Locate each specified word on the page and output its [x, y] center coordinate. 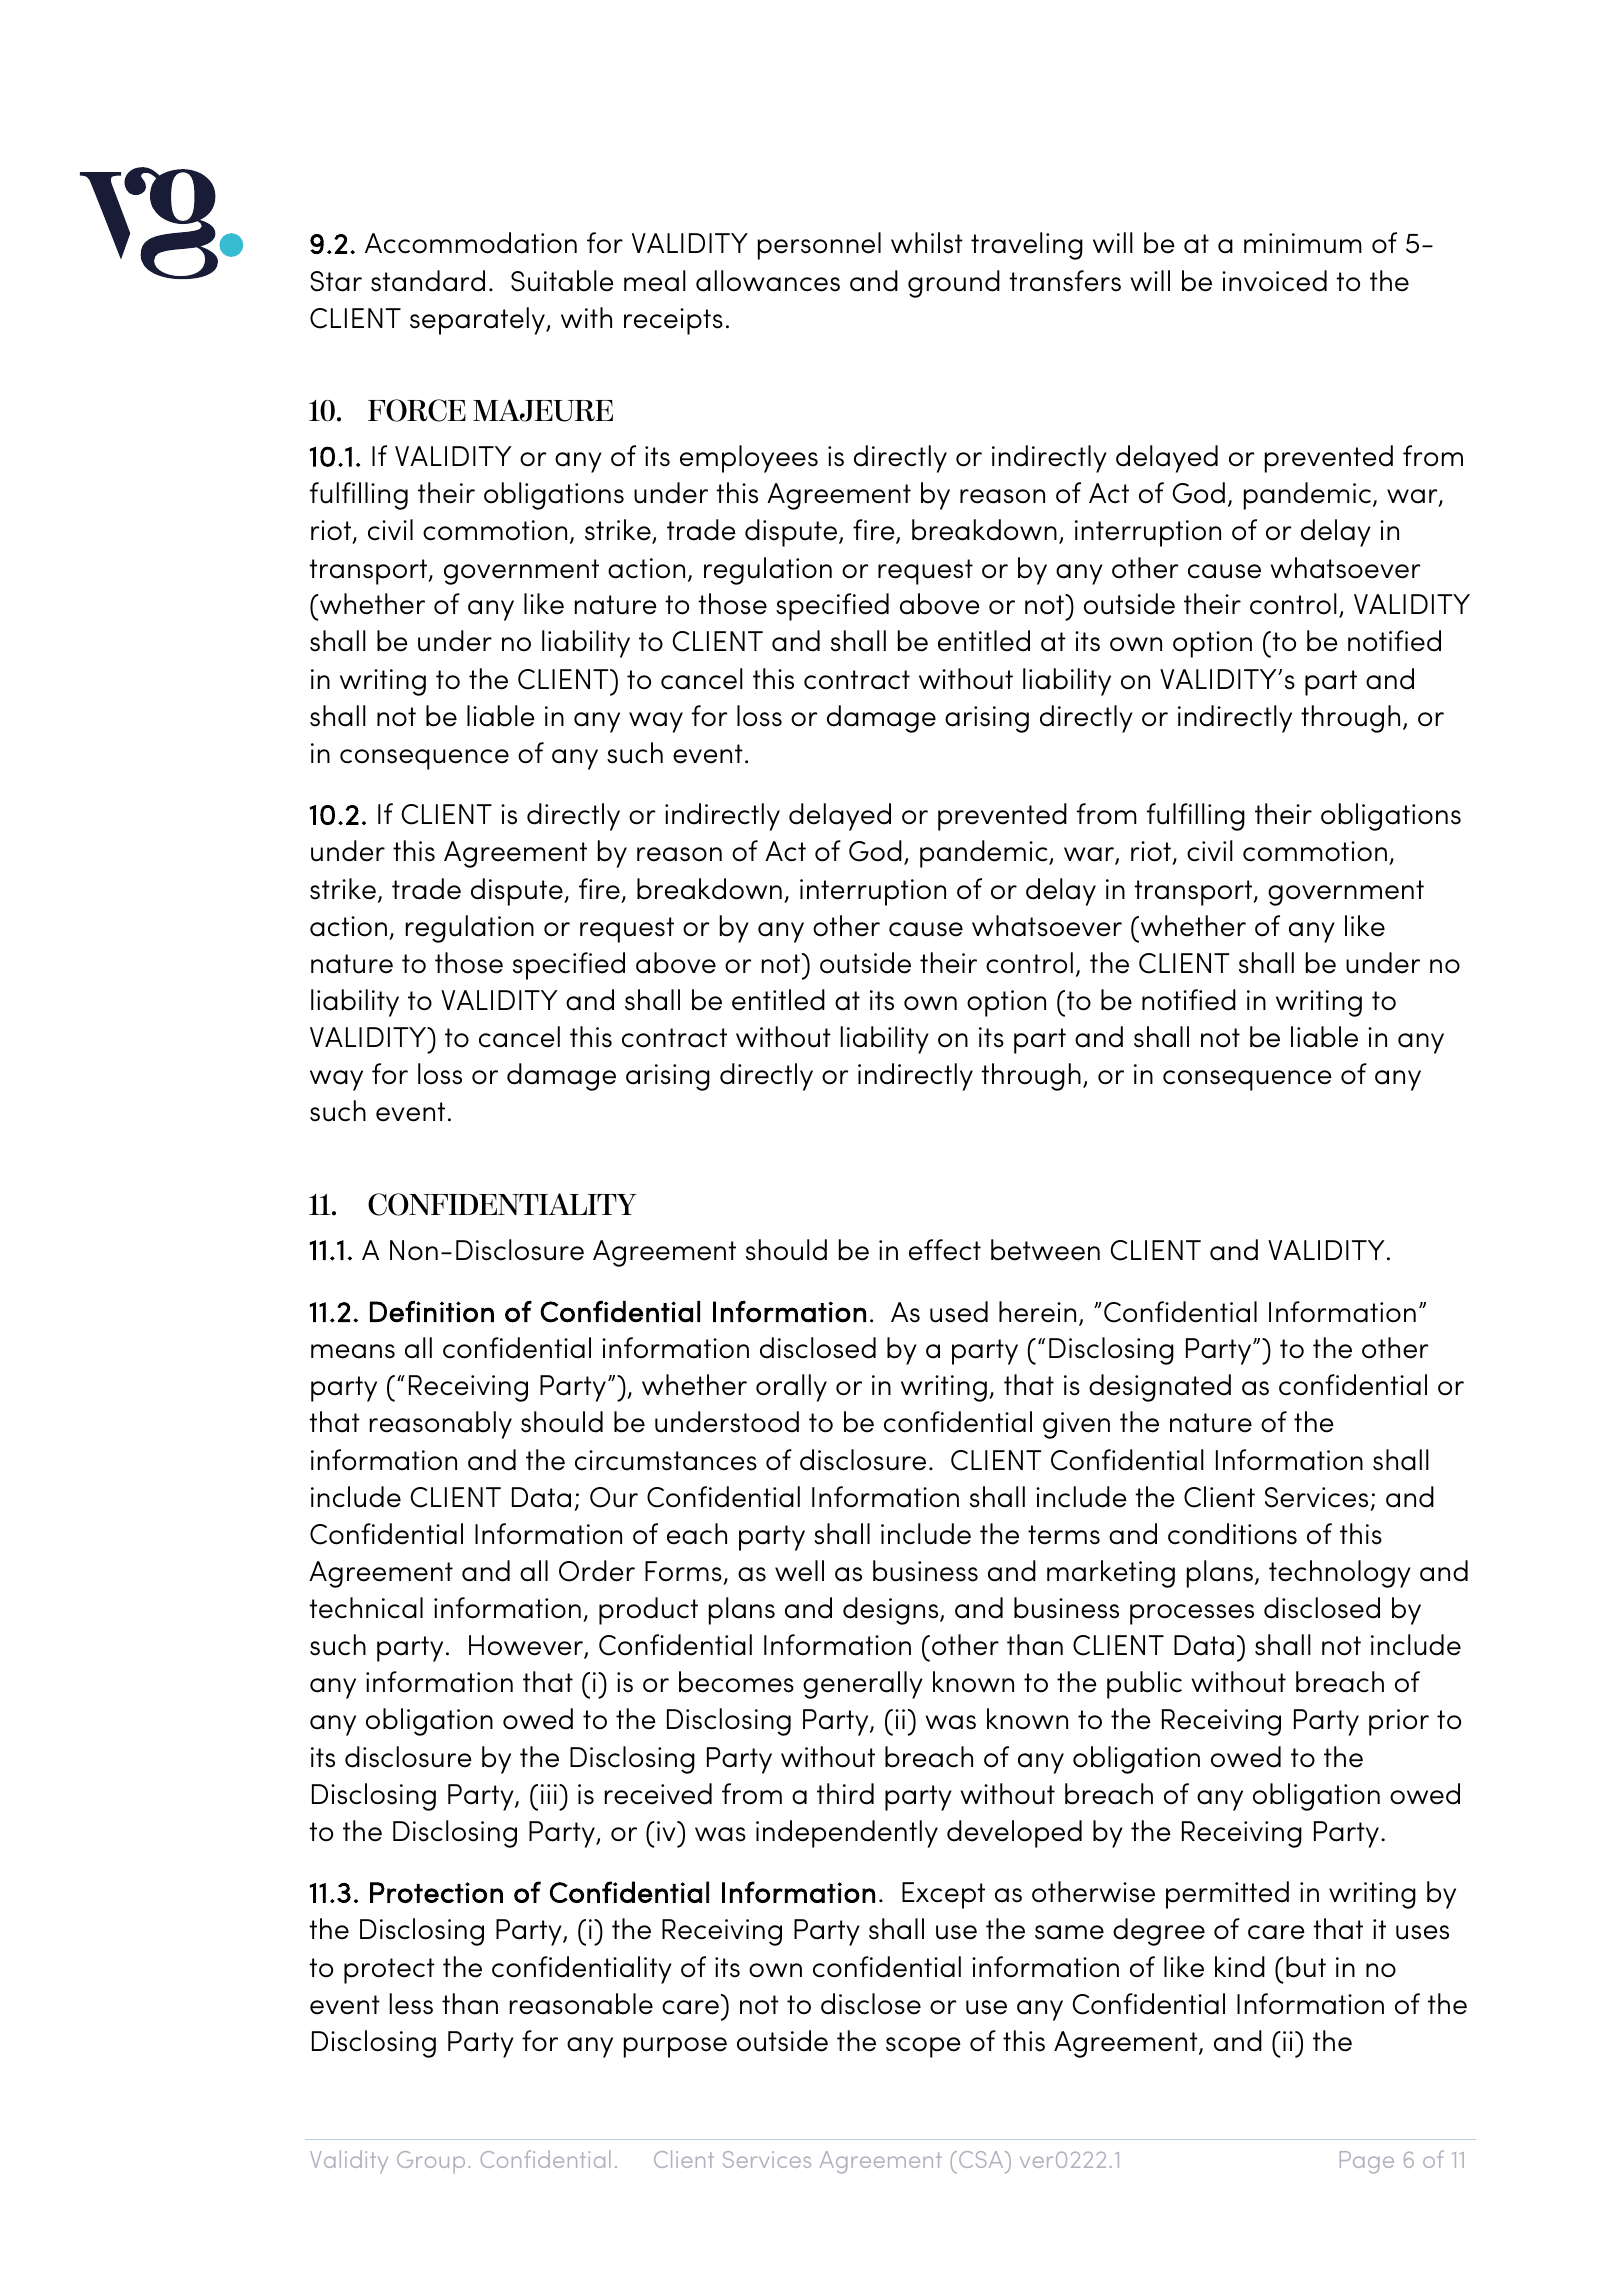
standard [428, 281]
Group [431, 2162]
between [1045, 1250]
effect [945, 1250]
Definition [432, 1312]
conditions [1232, 1534]
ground [954, 284]
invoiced [1274, 281]
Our [614, 1497]
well [799, 1571]
